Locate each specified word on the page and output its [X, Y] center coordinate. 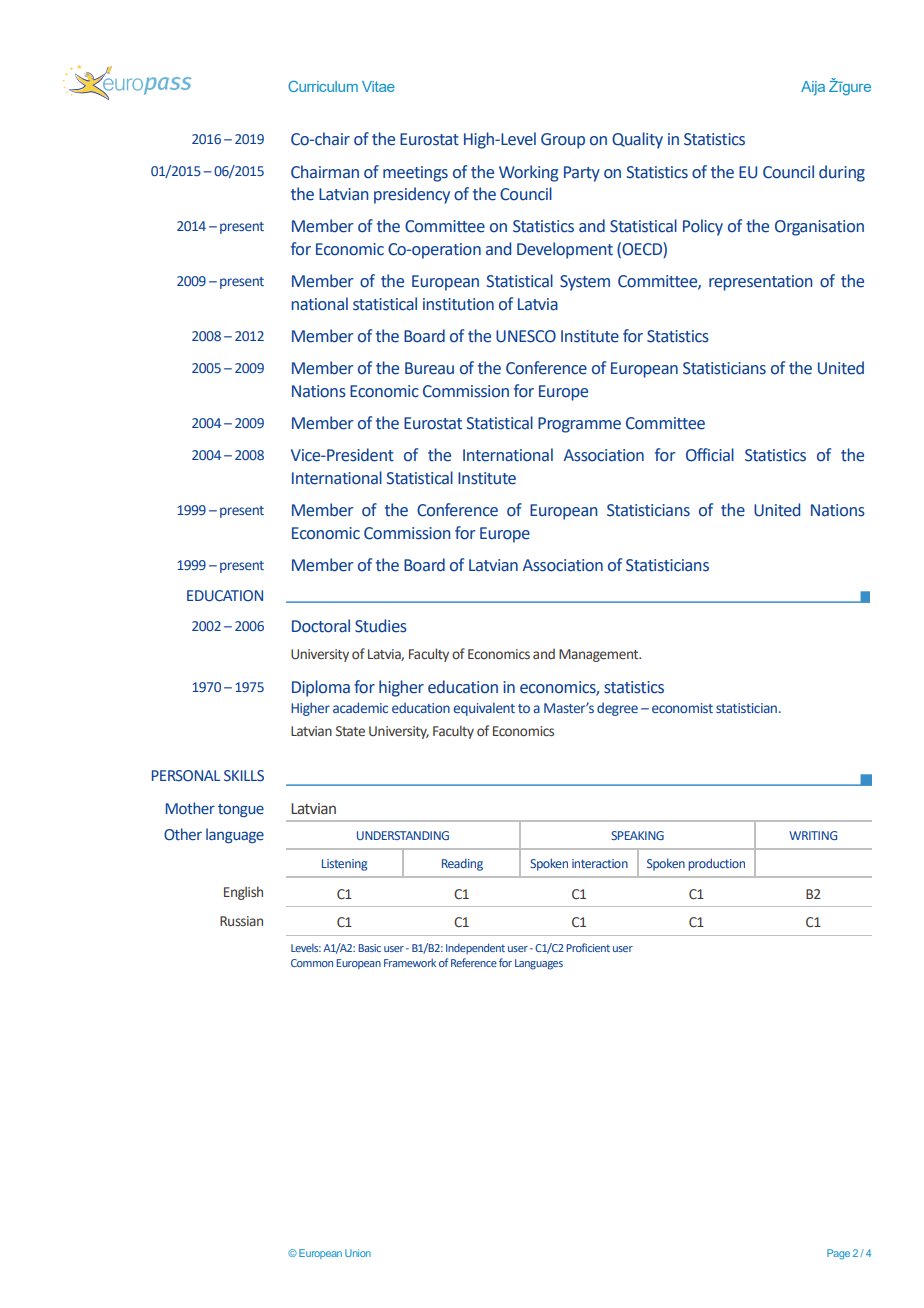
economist [682, 708]
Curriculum [323, 86]
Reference [474, 962]
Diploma [321, 688]
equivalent [484, 709]
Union [358, 1253]
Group [563, 141]
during [842, 173]
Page [838, 1254]
